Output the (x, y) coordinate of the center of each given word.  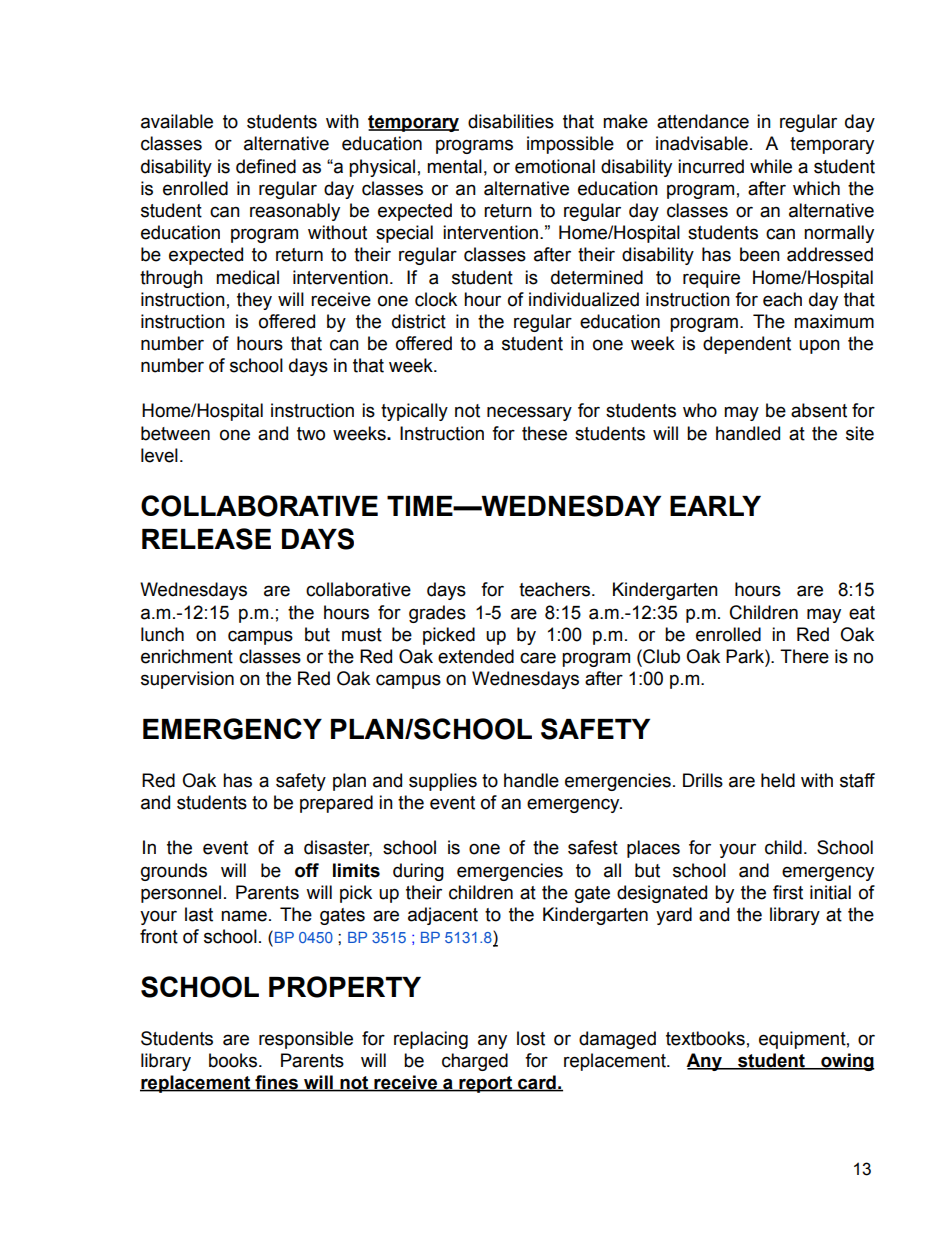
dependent (747, 345)
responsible (306, 1040)
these (544, 433)
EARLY (715, 506)
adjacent (443, 916)
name (244, 916)
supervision (187, 680)
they (254, 301)
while (771, 166)
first (788, 892)
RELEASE (206, 539)
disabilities (511, 121)
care (538, 658)
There (804, 656)
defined (266, 166)
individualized (584, 299)
